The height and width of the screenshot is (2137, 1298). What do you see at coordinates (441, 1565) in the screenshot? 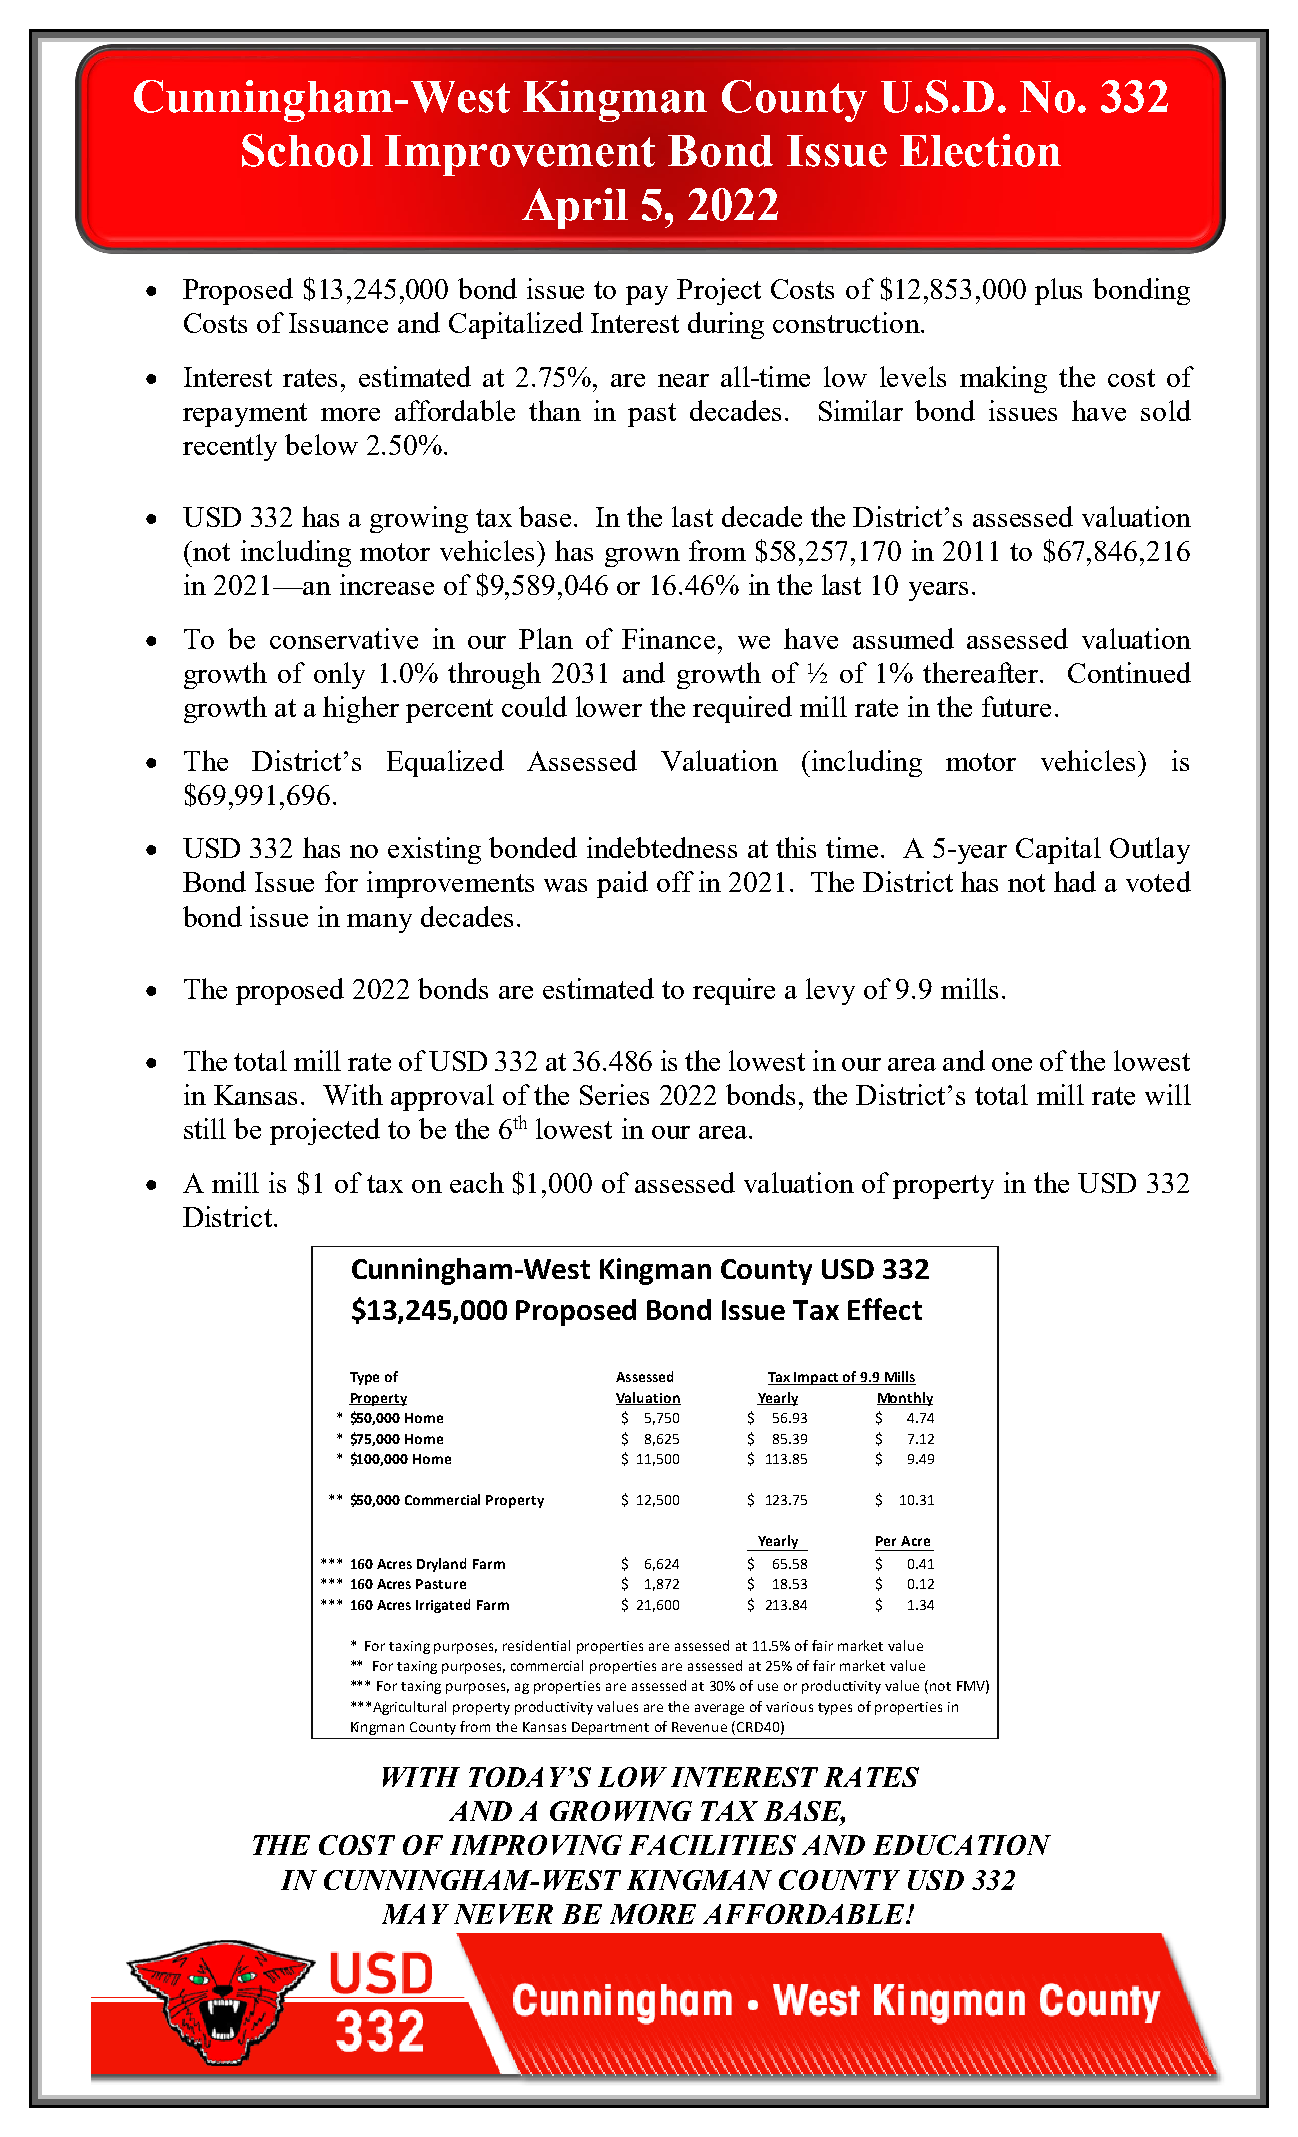
I see `Dryland` at bounding box center [441, 1565].
